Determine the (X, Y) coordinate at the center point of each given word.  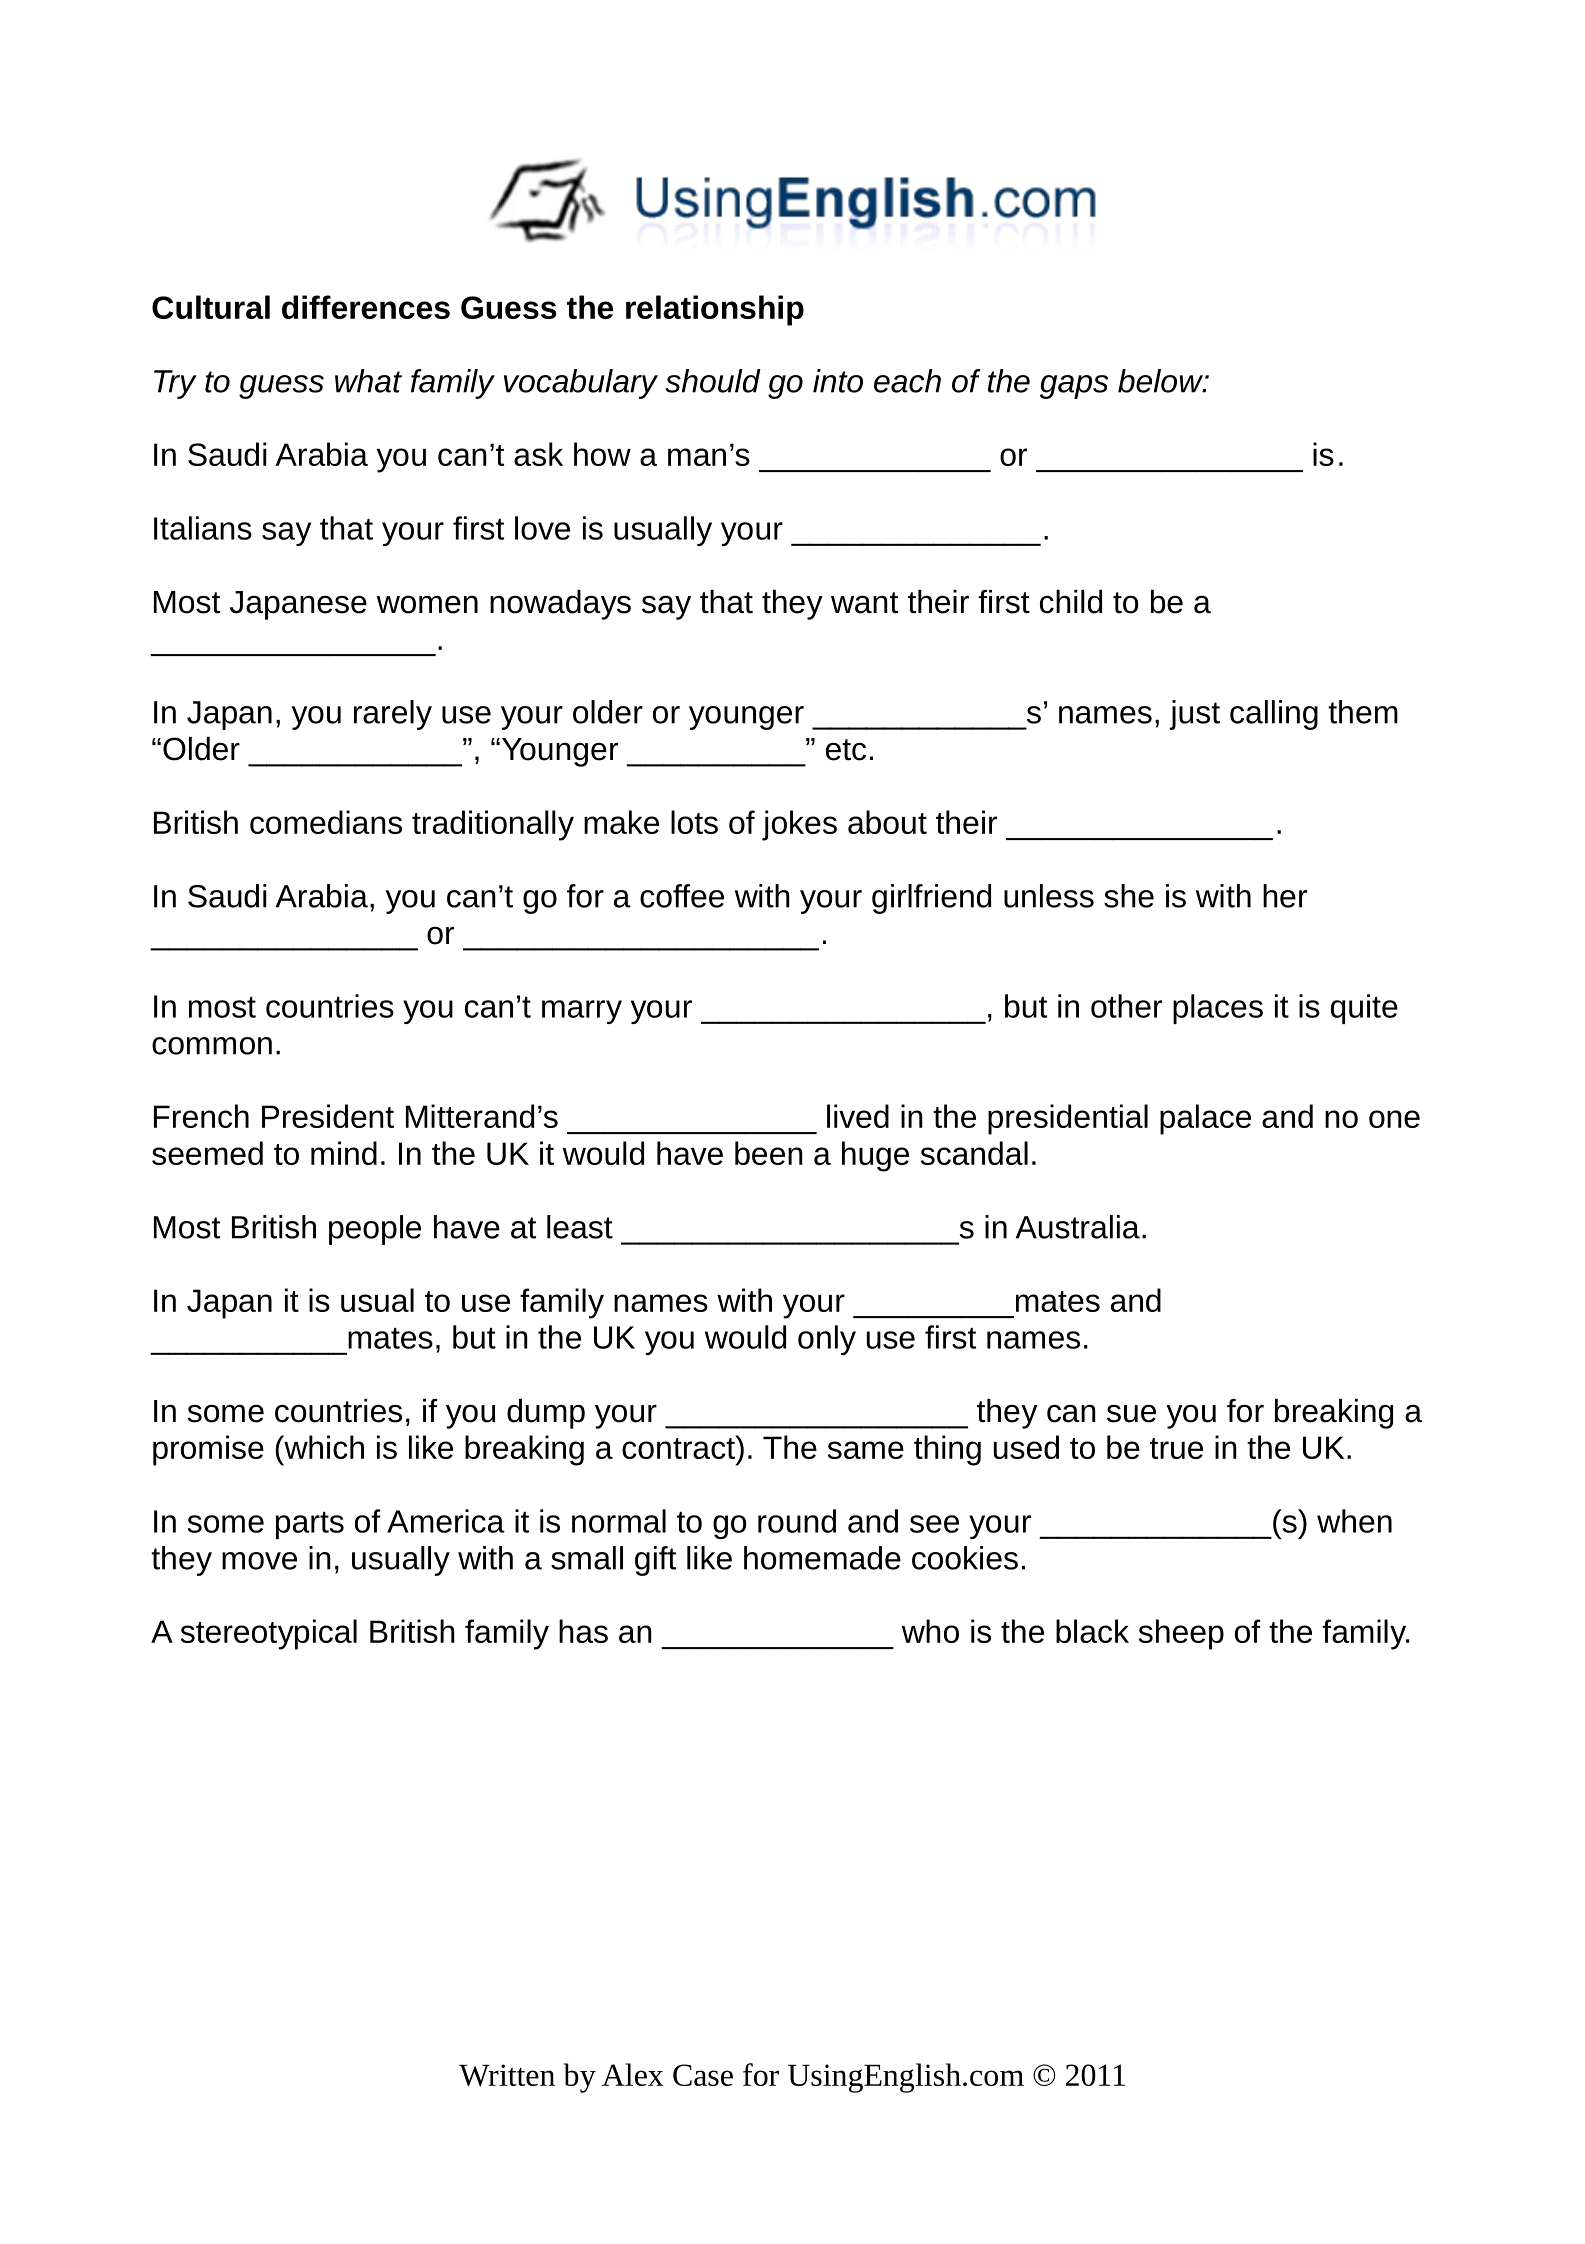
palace (1205, 1119)
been (769, 1153)
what (368, 381)
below (1161, 381)
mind (344, 1153)
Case (703, 2075)
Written (507, 2075)
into (838, 381)
